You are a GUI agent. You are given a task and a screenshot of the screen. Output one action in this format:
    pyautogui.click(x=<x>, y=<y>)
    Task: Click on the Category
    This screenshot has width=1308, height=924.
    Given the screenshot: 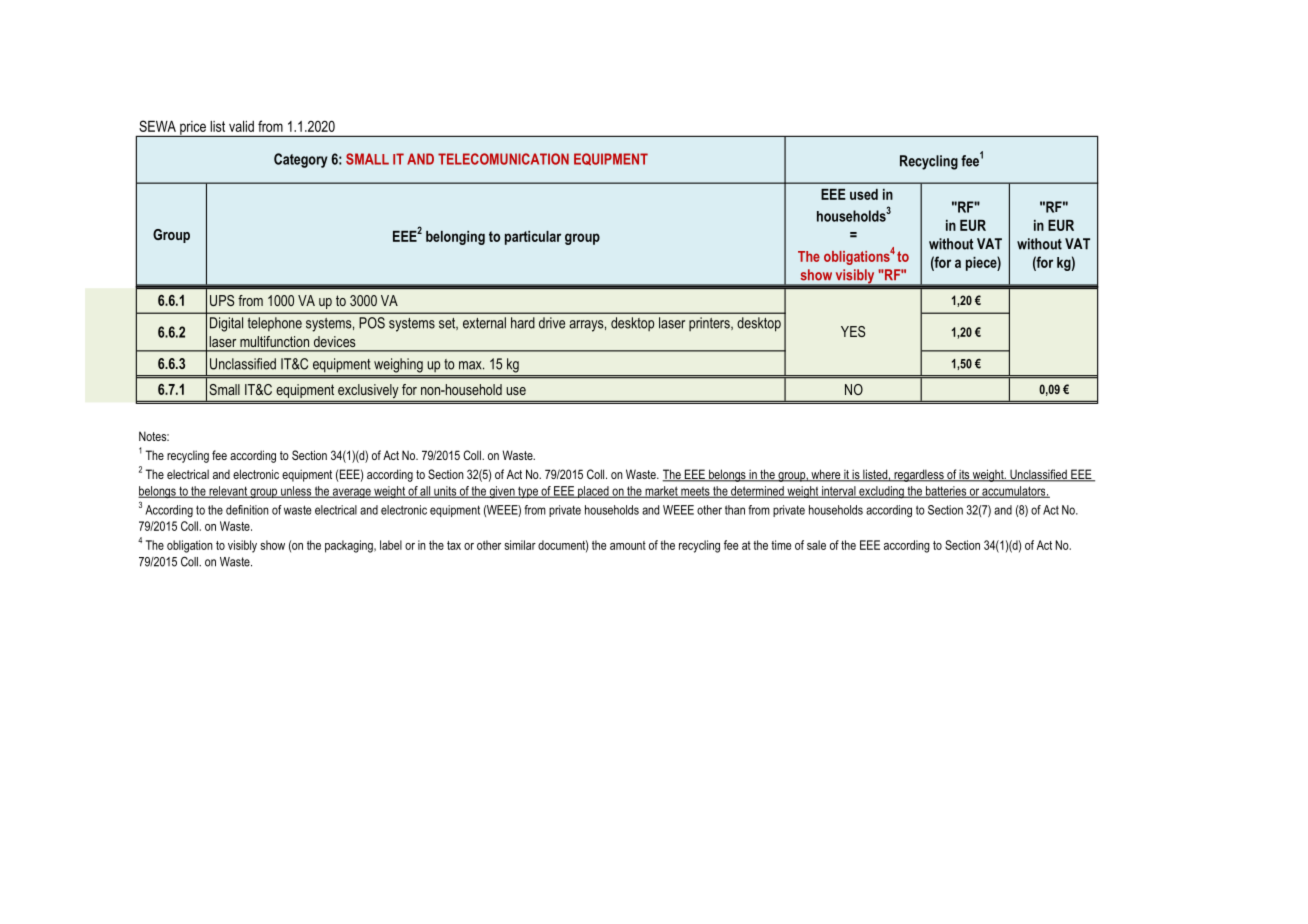 What is the action you would take?
    pyautogui.click(x=301, y=160)
